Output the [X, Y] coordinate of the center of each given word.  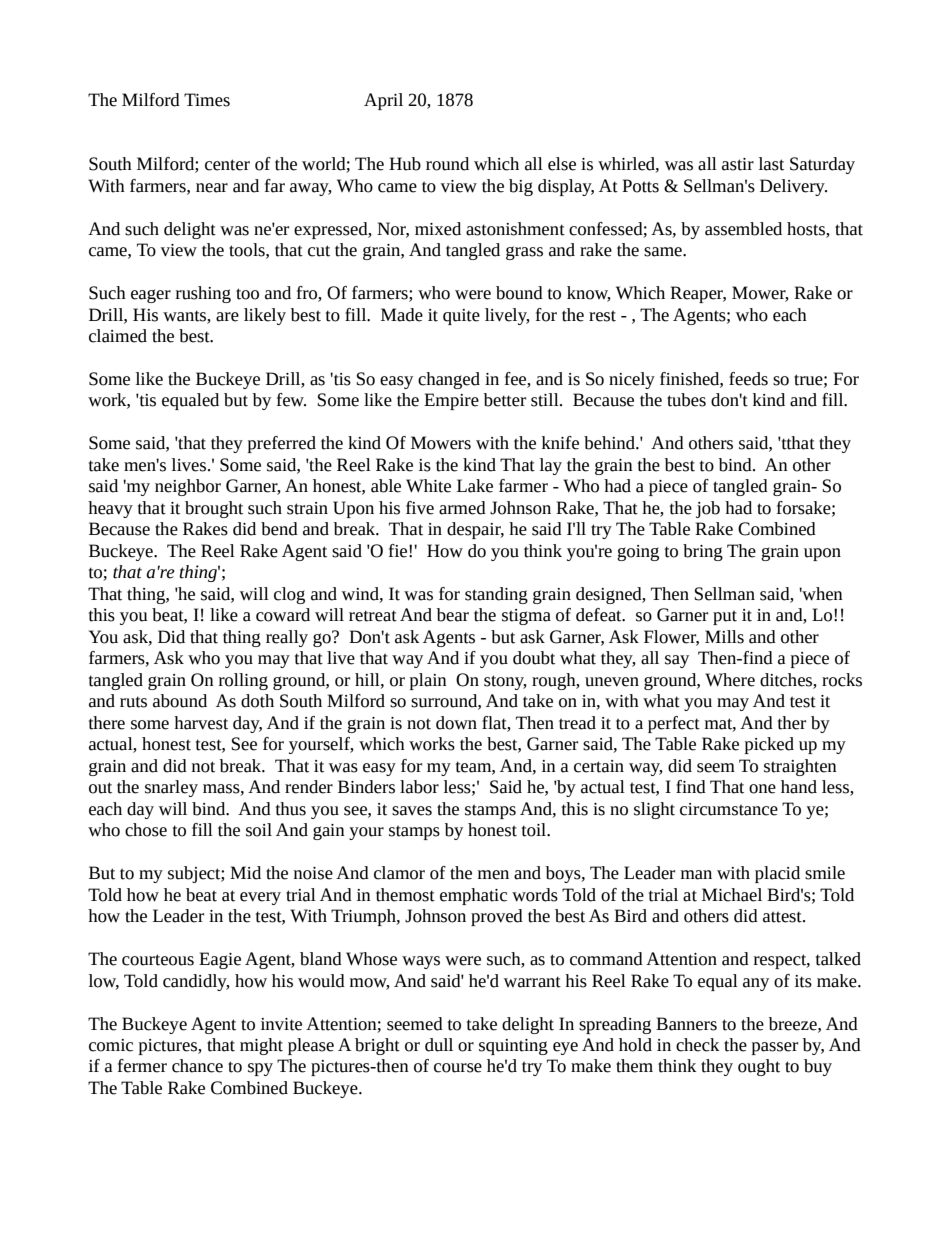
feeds [748, 379]
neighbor [188, 487]
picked [769, 745]
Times [207, 100]
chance [197, 1066]
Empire [451, 401]
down [456, 723]
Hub [405, 164]
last [771, 164]
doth [257, 701]
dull [439, 1045]
